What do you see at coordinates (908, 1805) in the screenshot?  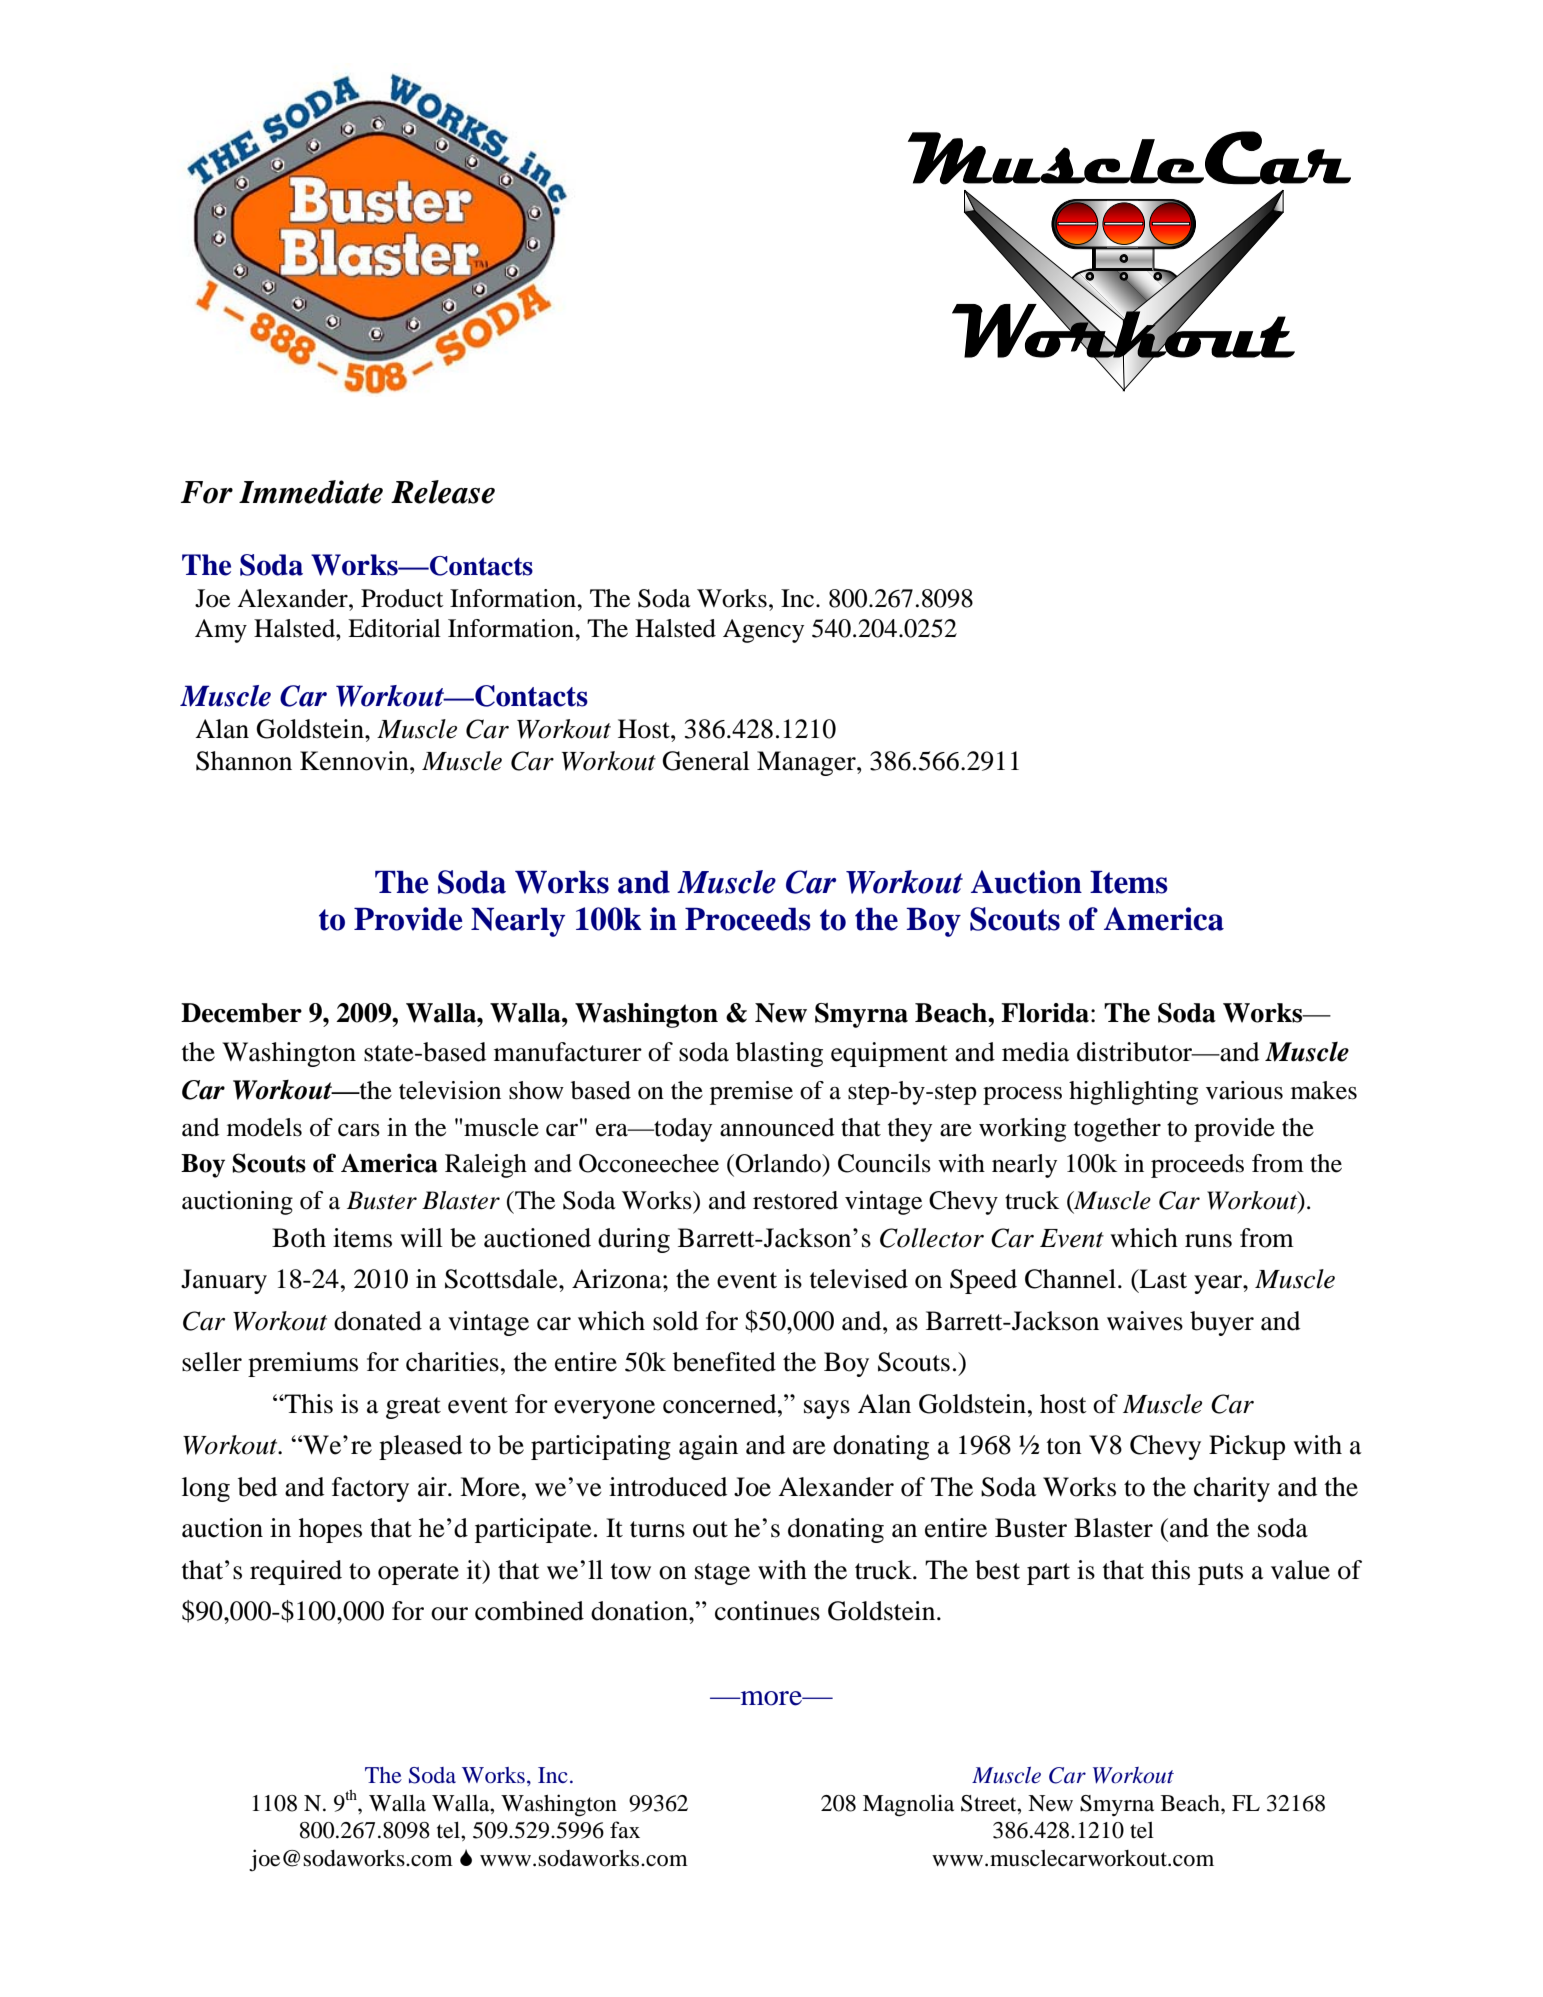 I see `Magnolia` at bounding box center [908, 1805].
